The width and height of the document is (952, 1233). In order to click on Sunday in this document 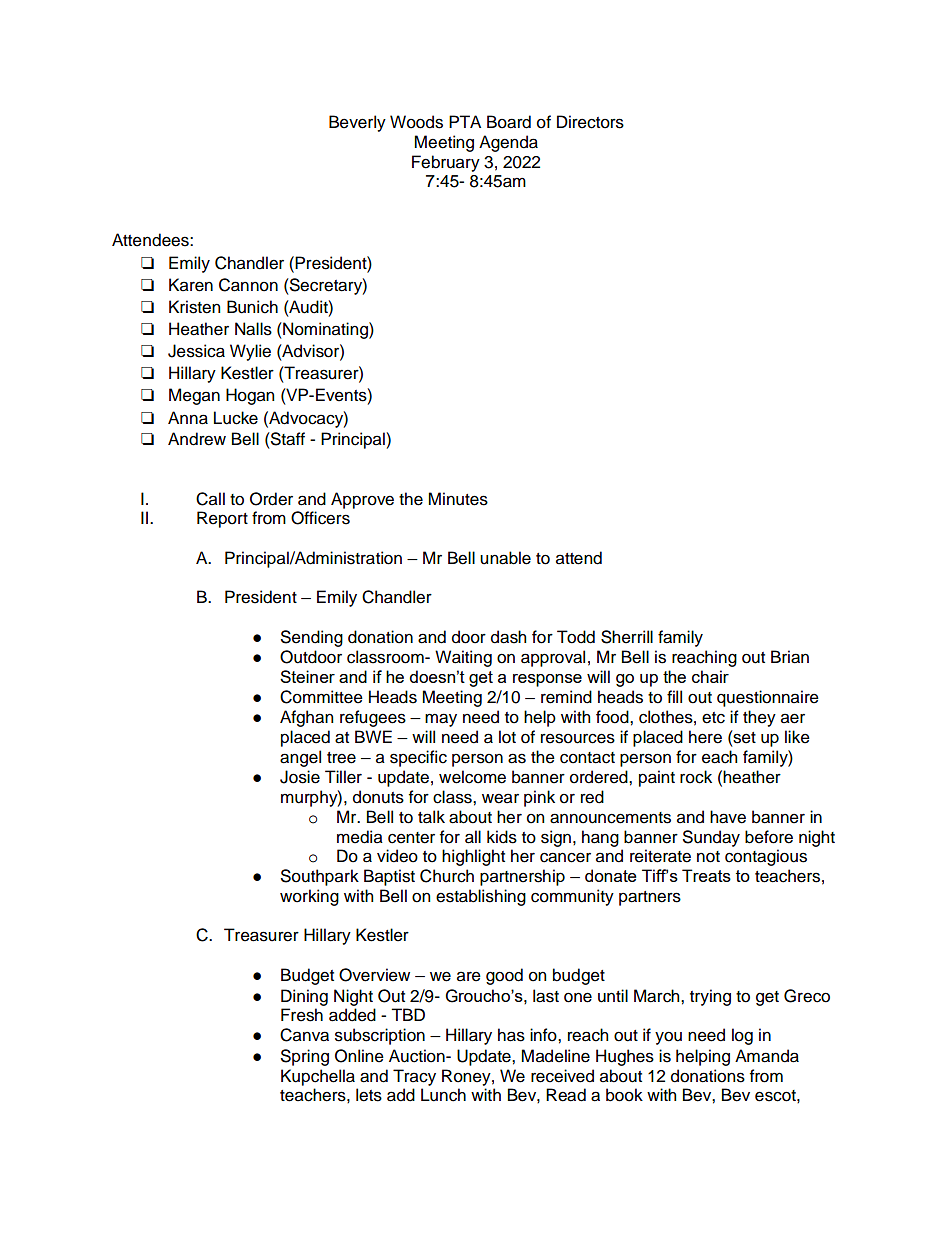, I will do `click(711, 838)`.
